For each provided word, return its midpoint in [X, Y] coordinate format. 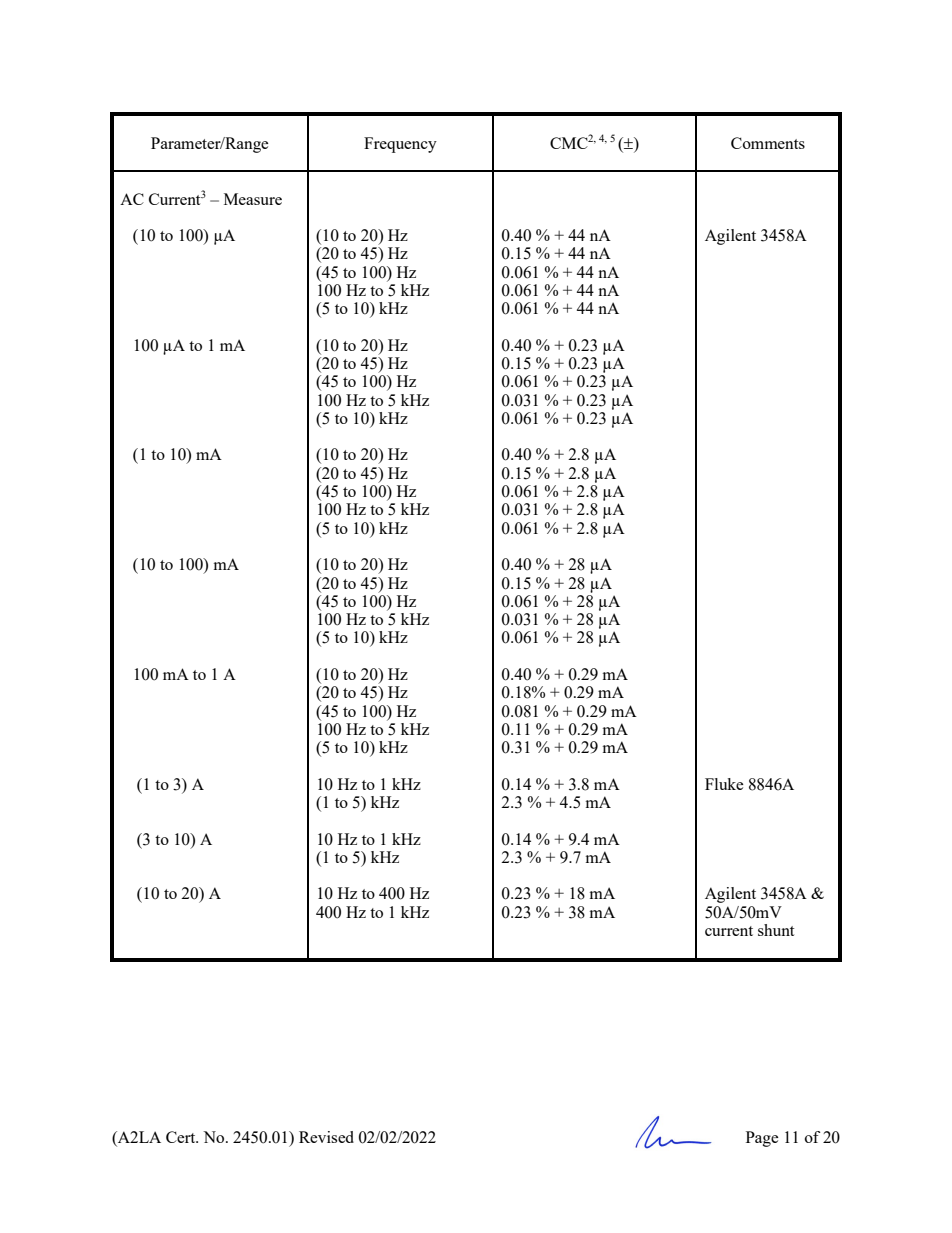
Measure [253, 199]
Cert [182, 1137]
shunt [776, 930]
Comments [768, 143]
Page [762, 1139]
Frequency [400, 145]
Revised [326, 1137]
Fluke [724, 784]
